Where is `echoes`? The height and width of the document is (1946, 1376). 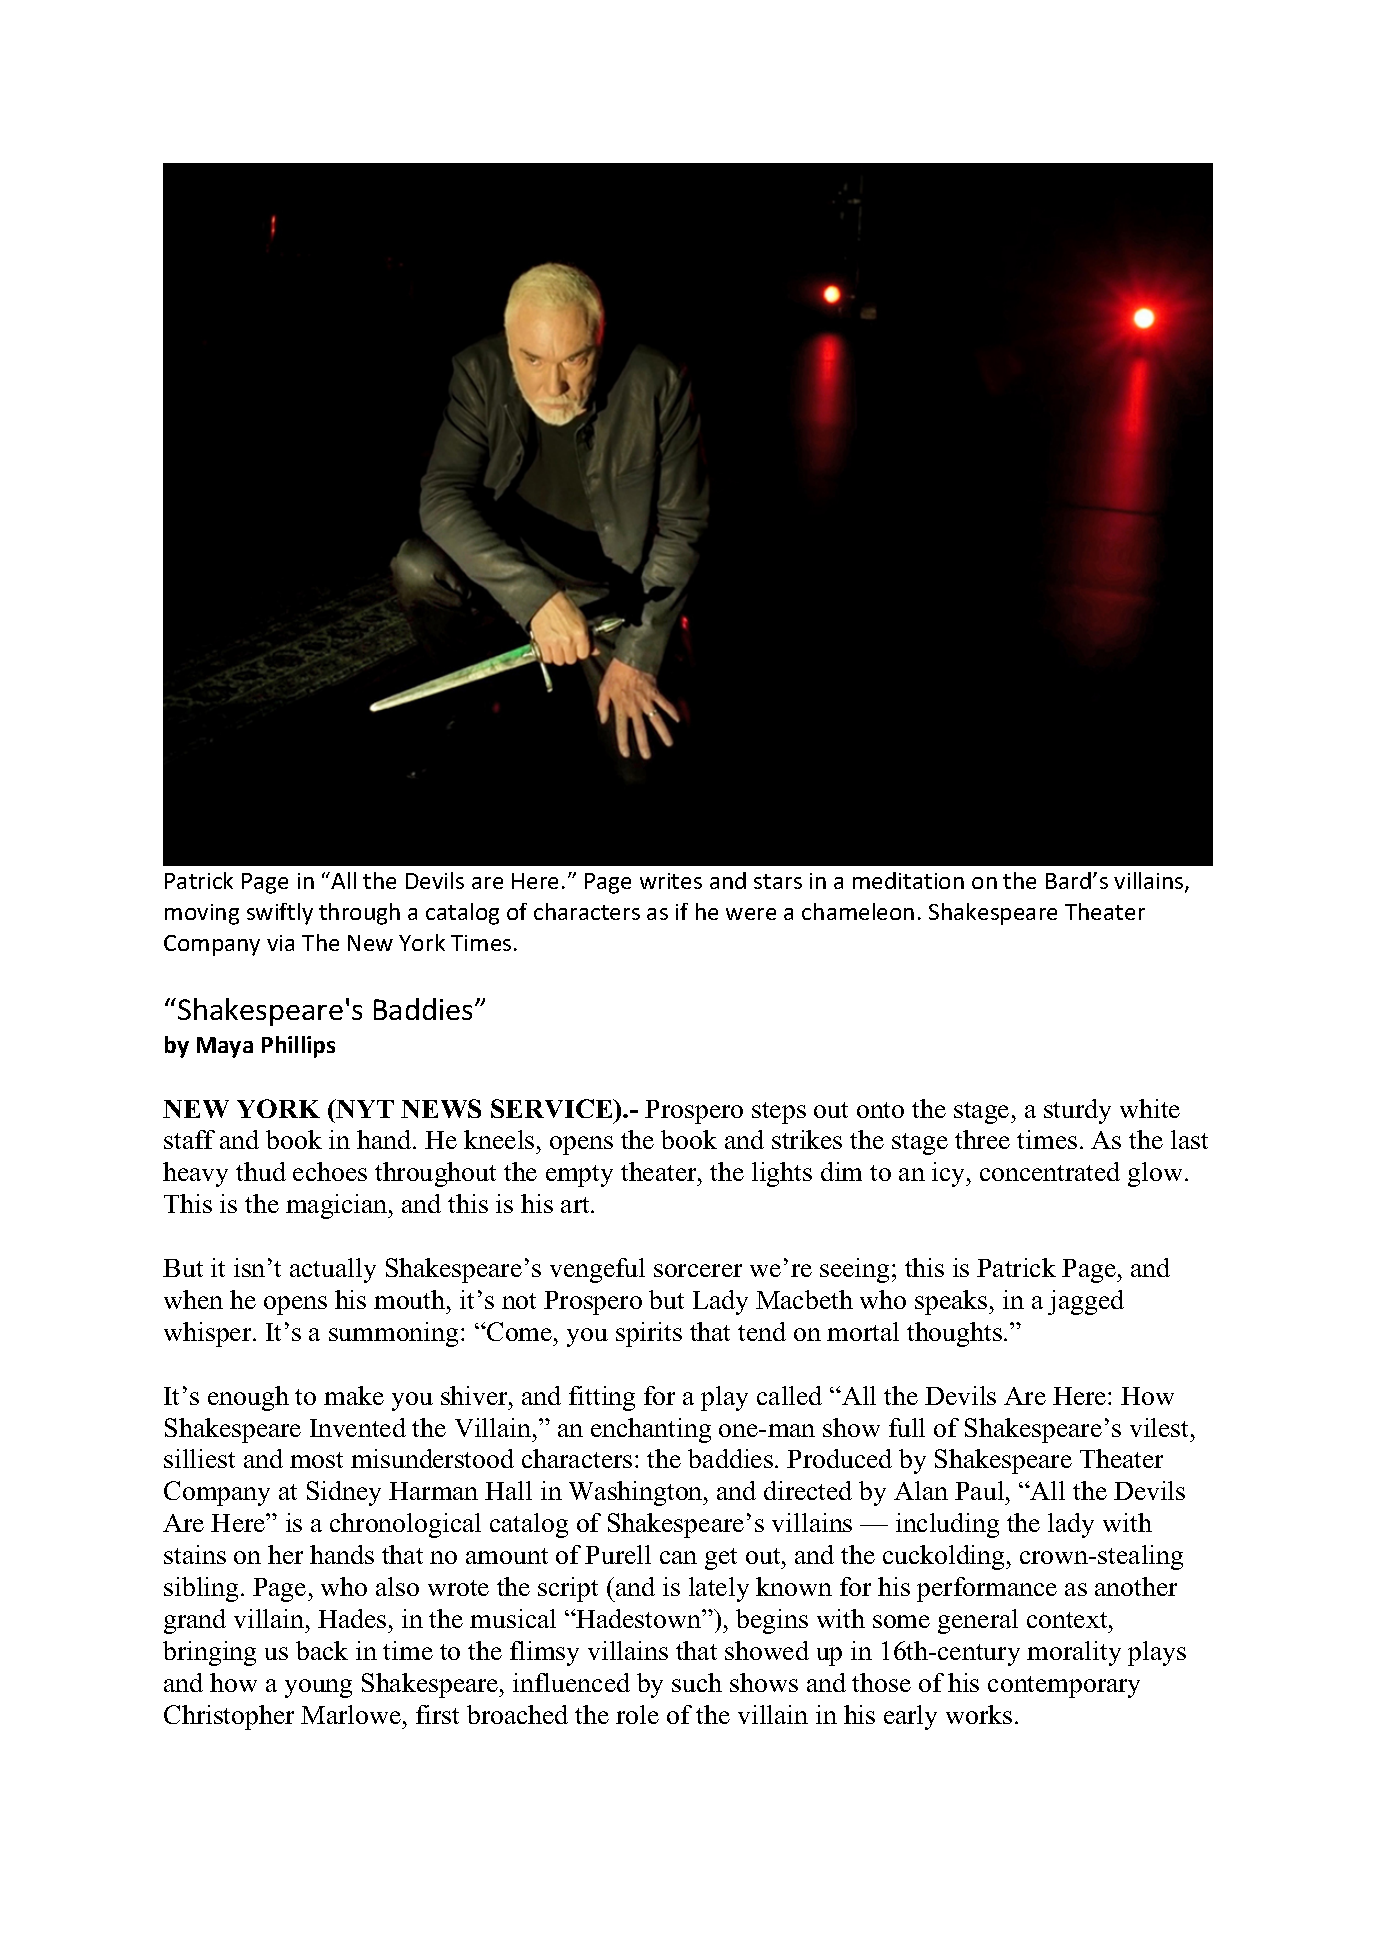
echoes is located at coordinates (330, 1171).
